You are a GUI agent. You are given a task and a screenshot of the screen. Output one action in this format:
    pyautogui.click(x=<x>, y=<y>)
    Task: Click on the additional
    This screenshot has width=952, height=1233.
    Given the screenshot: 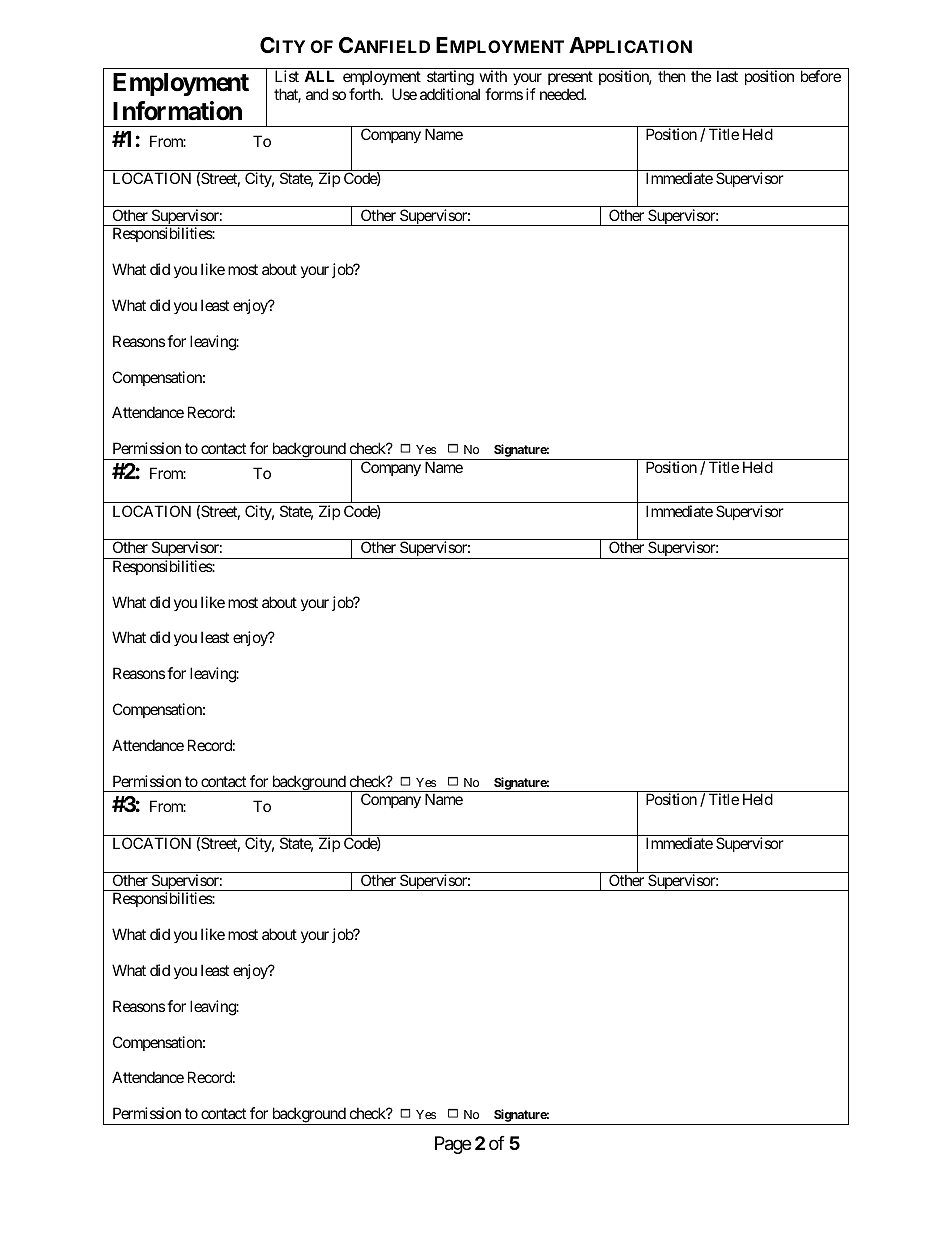 What is the action you would take?
    pyautogui.click(x=450, y=94)
